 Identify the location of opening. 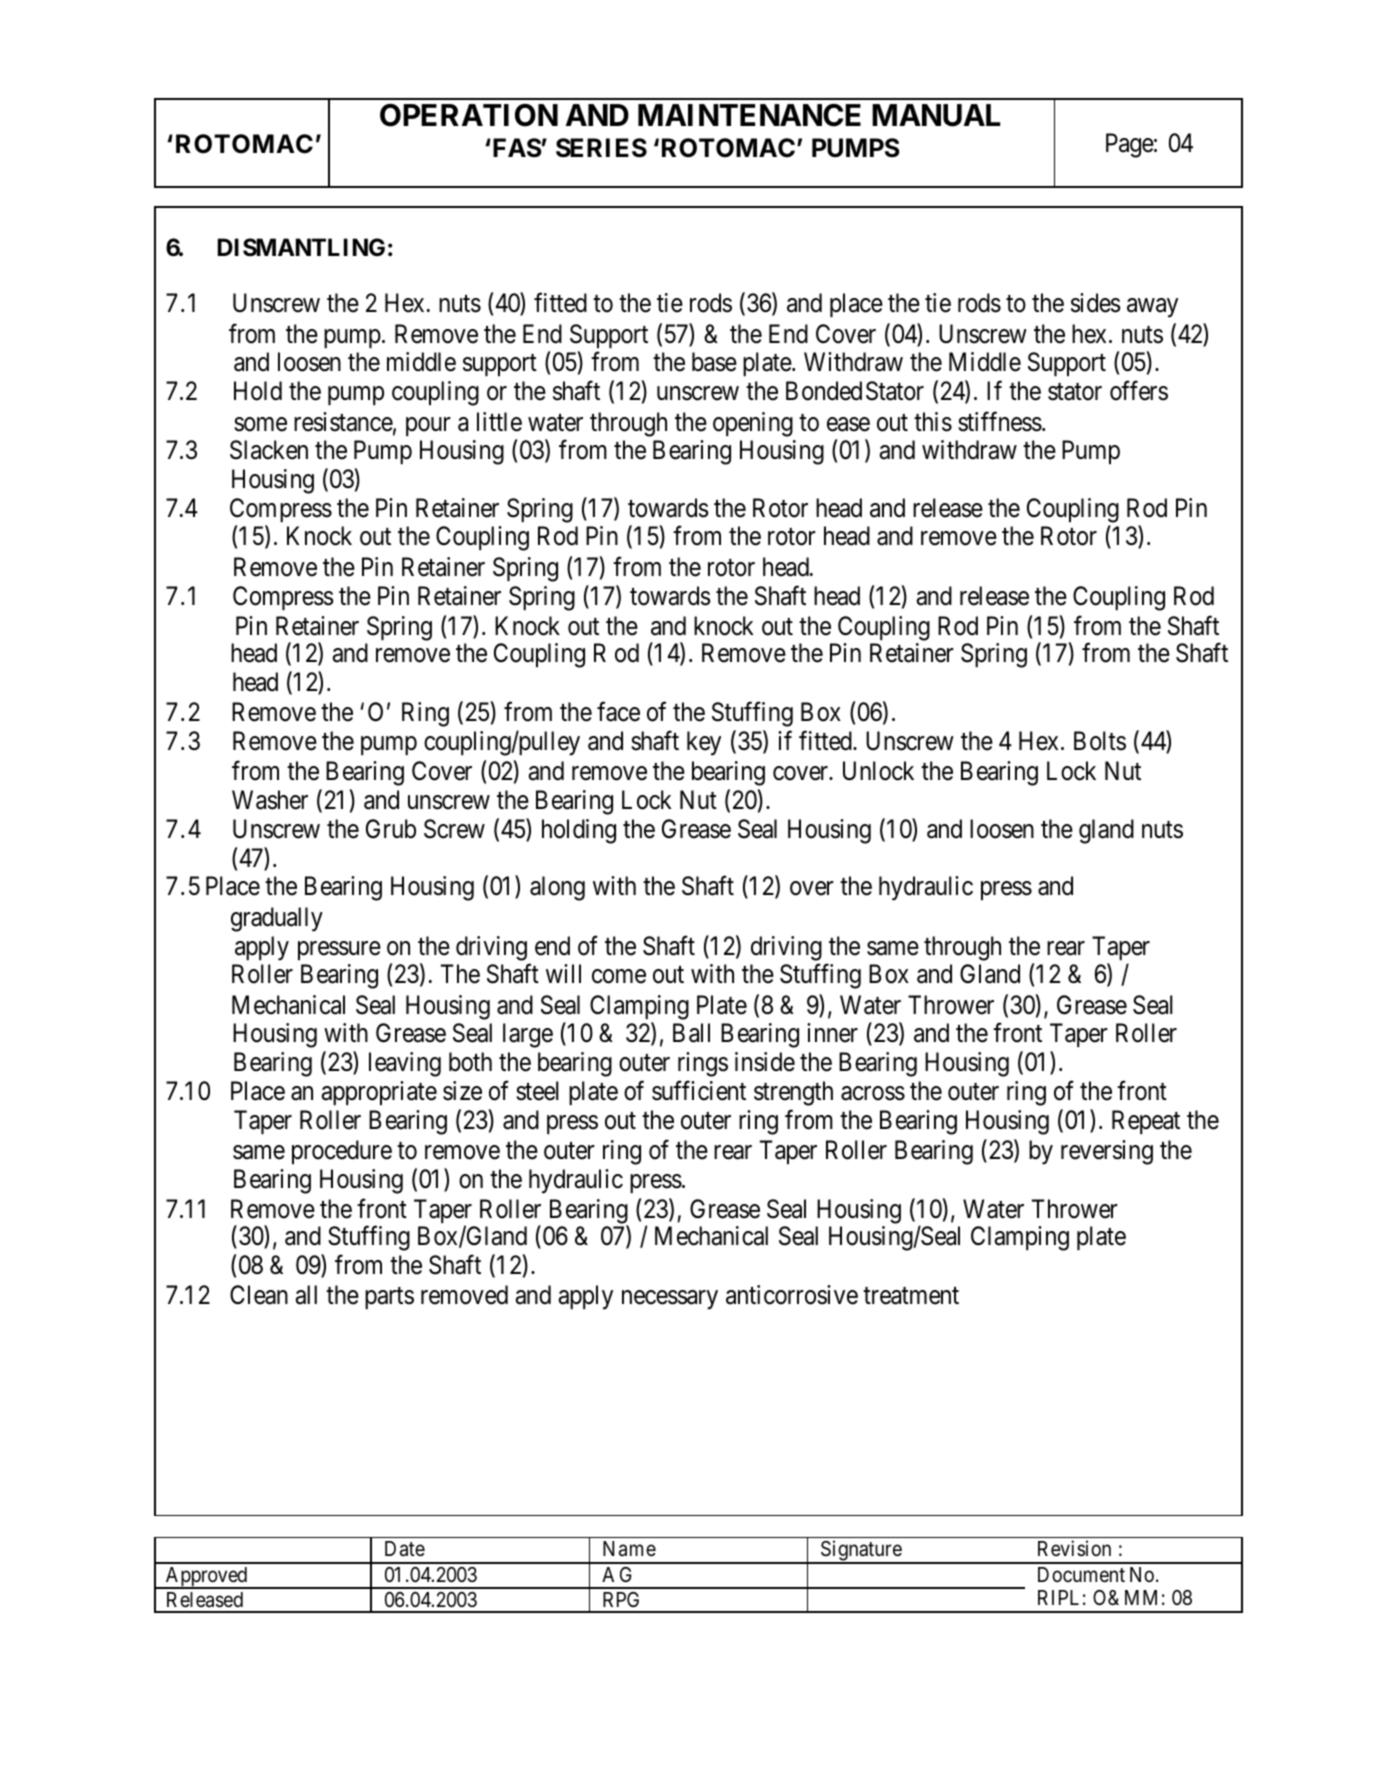
(753, 424).
